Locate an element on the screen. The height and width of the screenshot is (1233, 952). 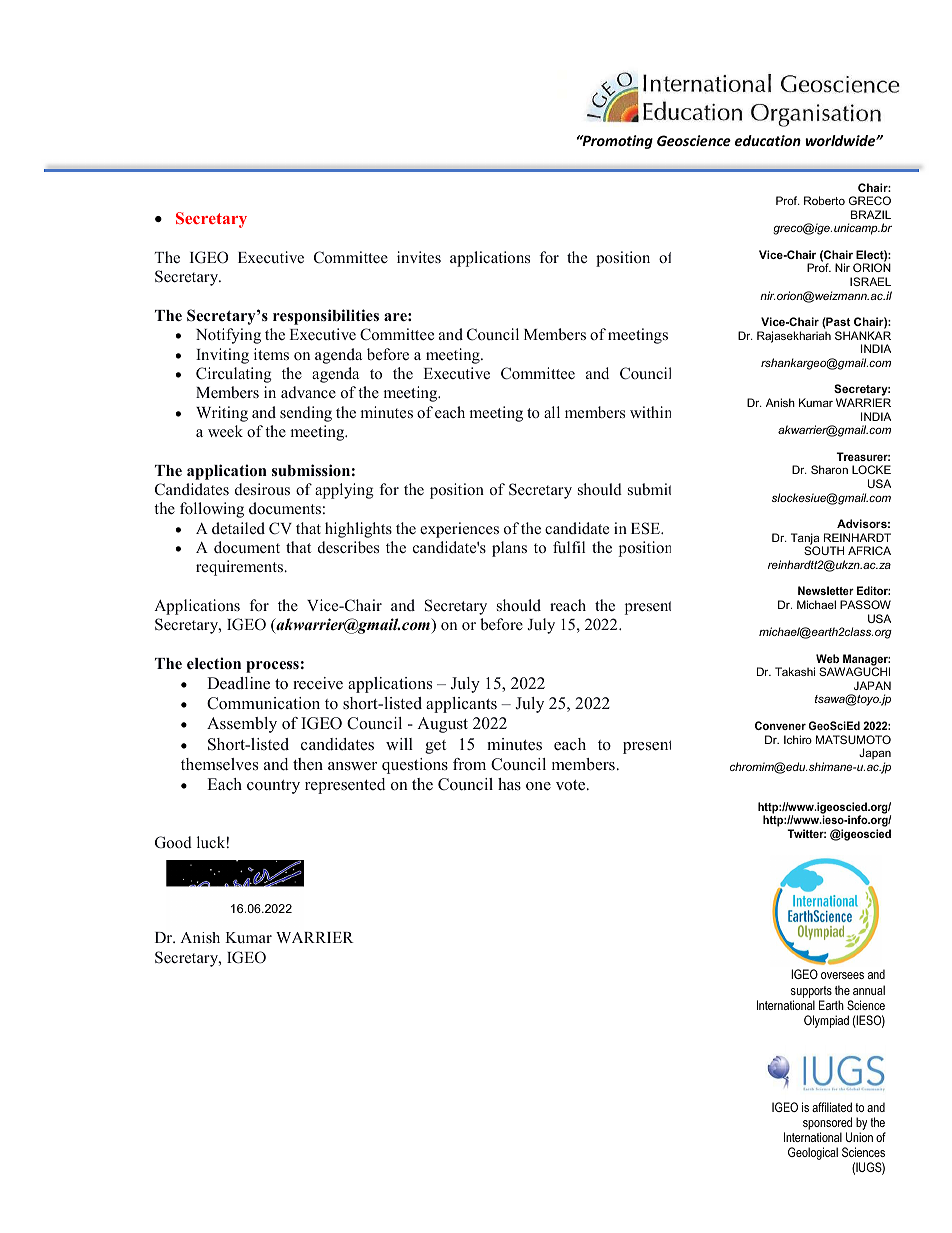
plans is located at coordinates (509, 549).
